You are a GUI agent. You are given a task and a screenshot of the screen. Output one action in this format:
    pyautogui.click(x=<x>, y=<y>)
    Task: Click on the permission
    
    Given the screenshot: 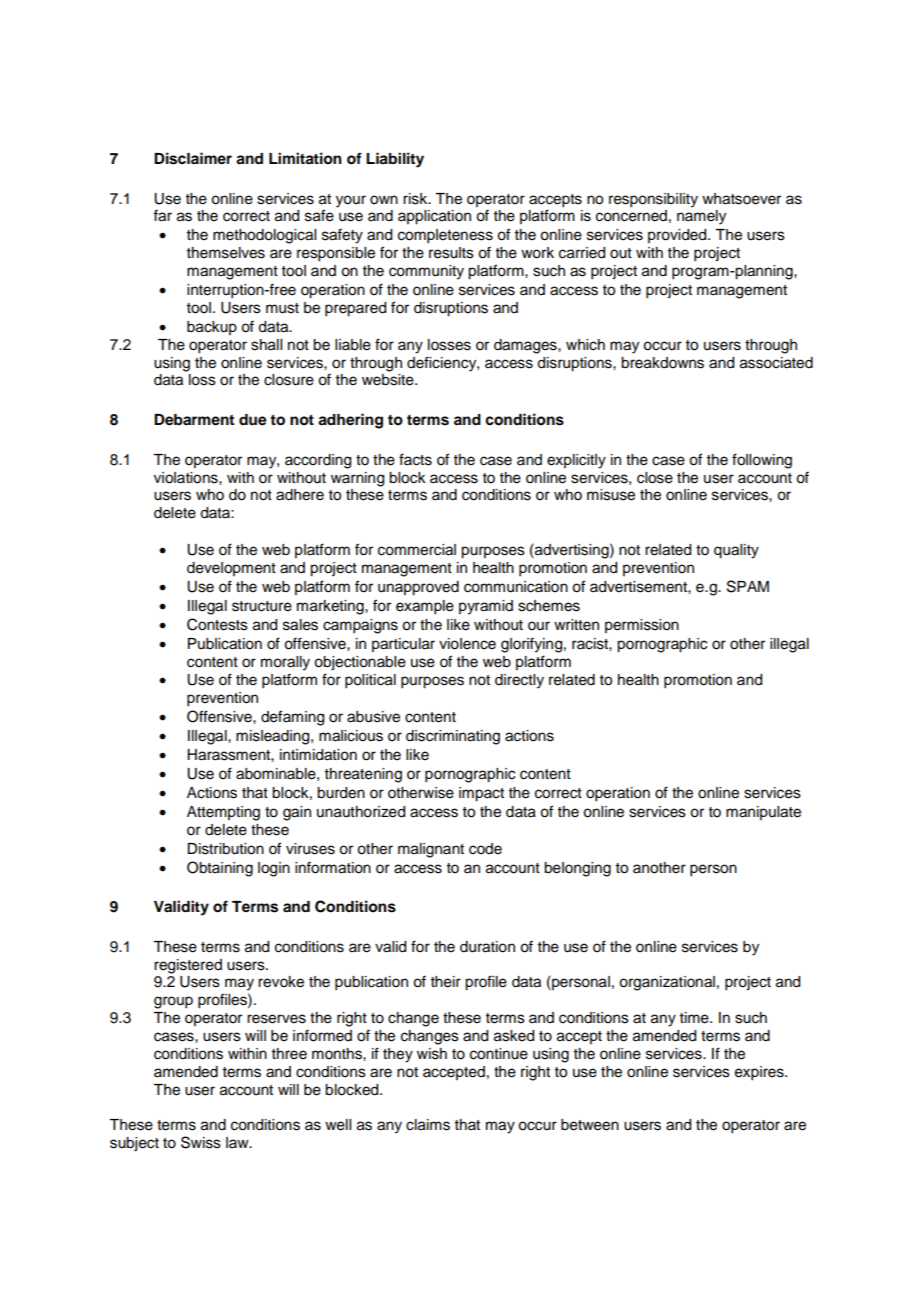 What is the action you would take?
    pyautogui.click(x=642, y=626)
